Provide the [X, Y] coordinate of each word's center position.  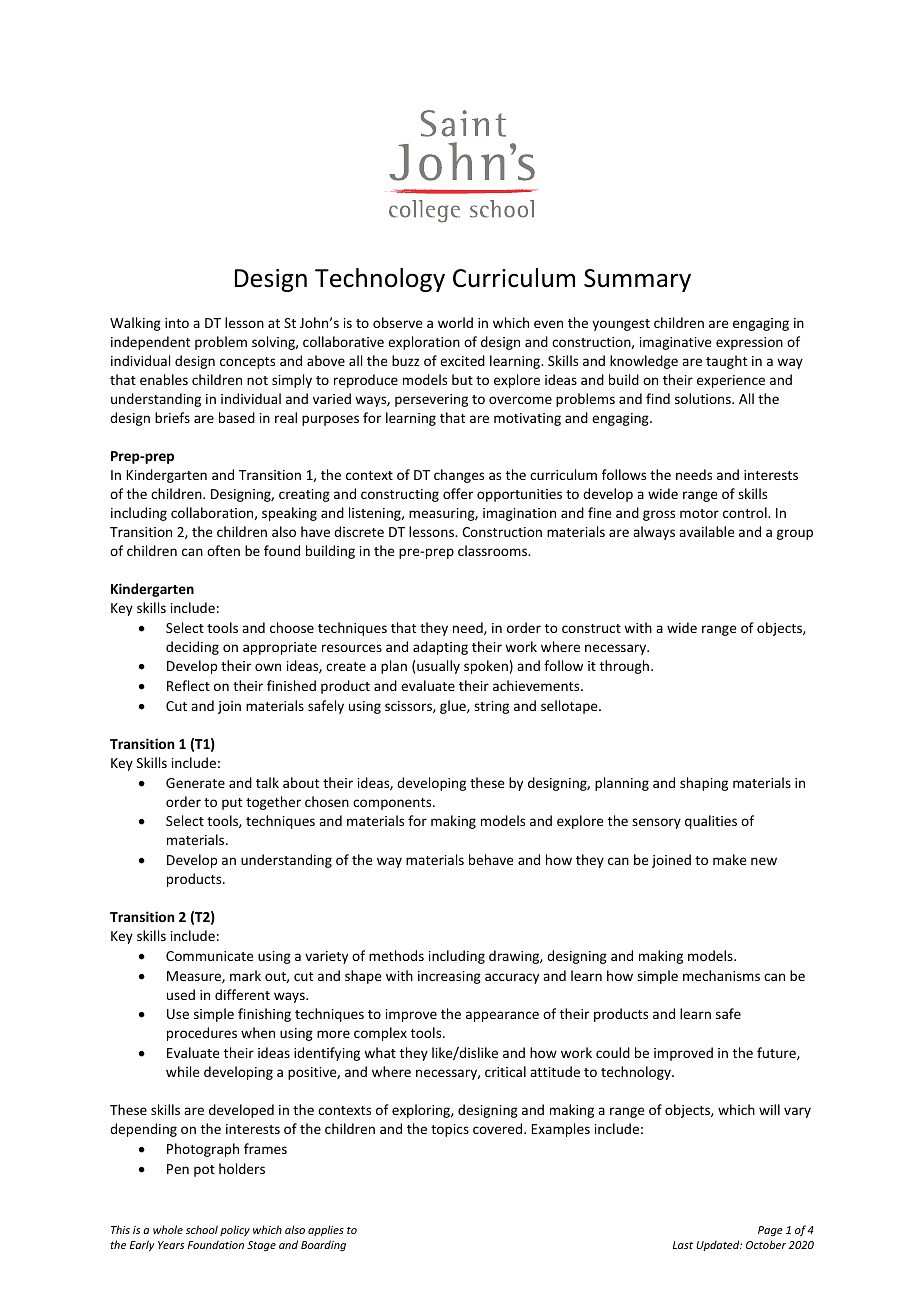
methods [396, 955]
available [707, 531]
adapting [440, 648]
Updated [719, 1245]
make [730, 859]
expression [749, 343]
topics [450, 1130]
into [177, 323]
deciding [192, 648]
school [202, 1229]
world [455, 322]
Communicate [210, 956]
